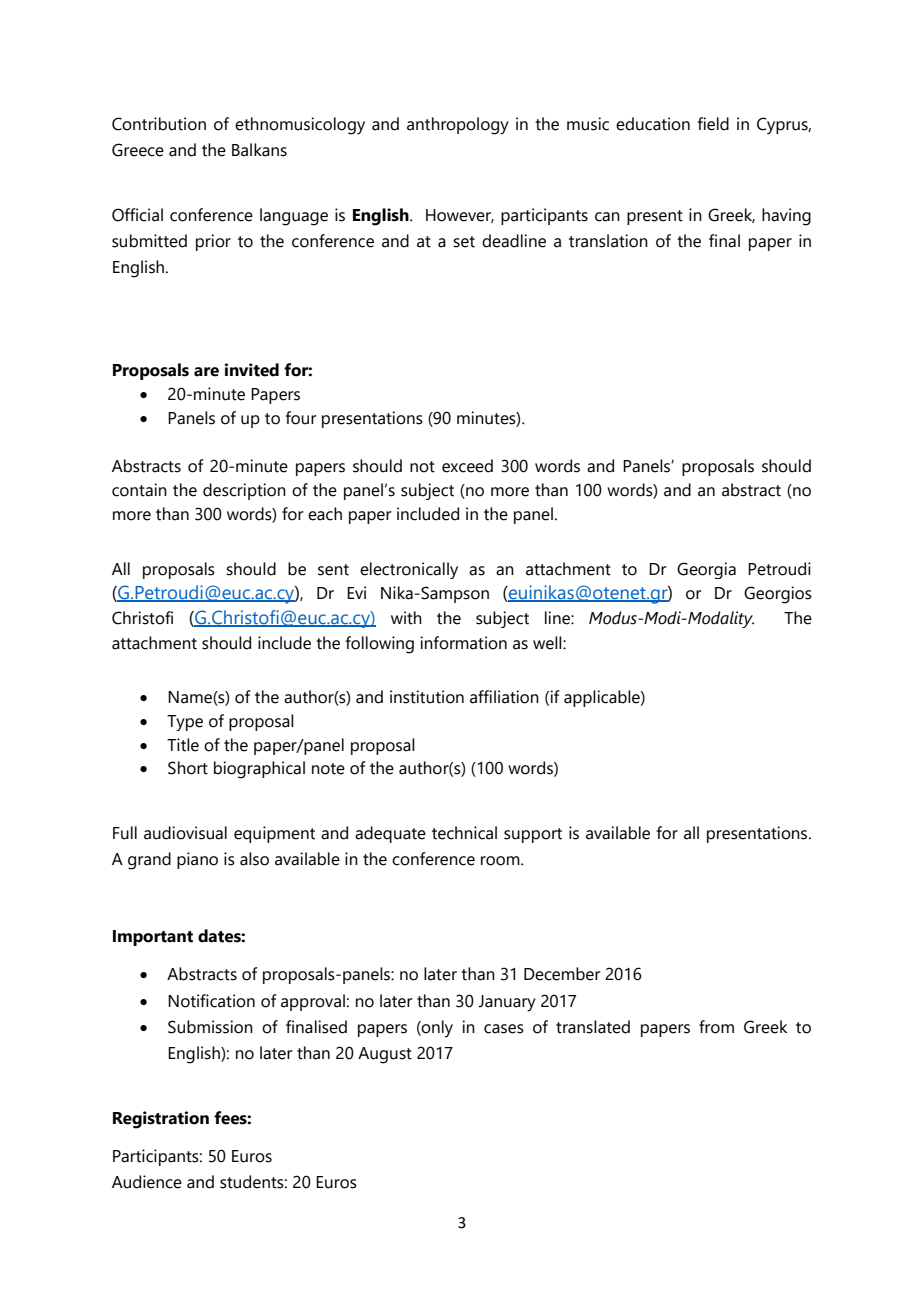  I want to click on description, so click(244, 491).
